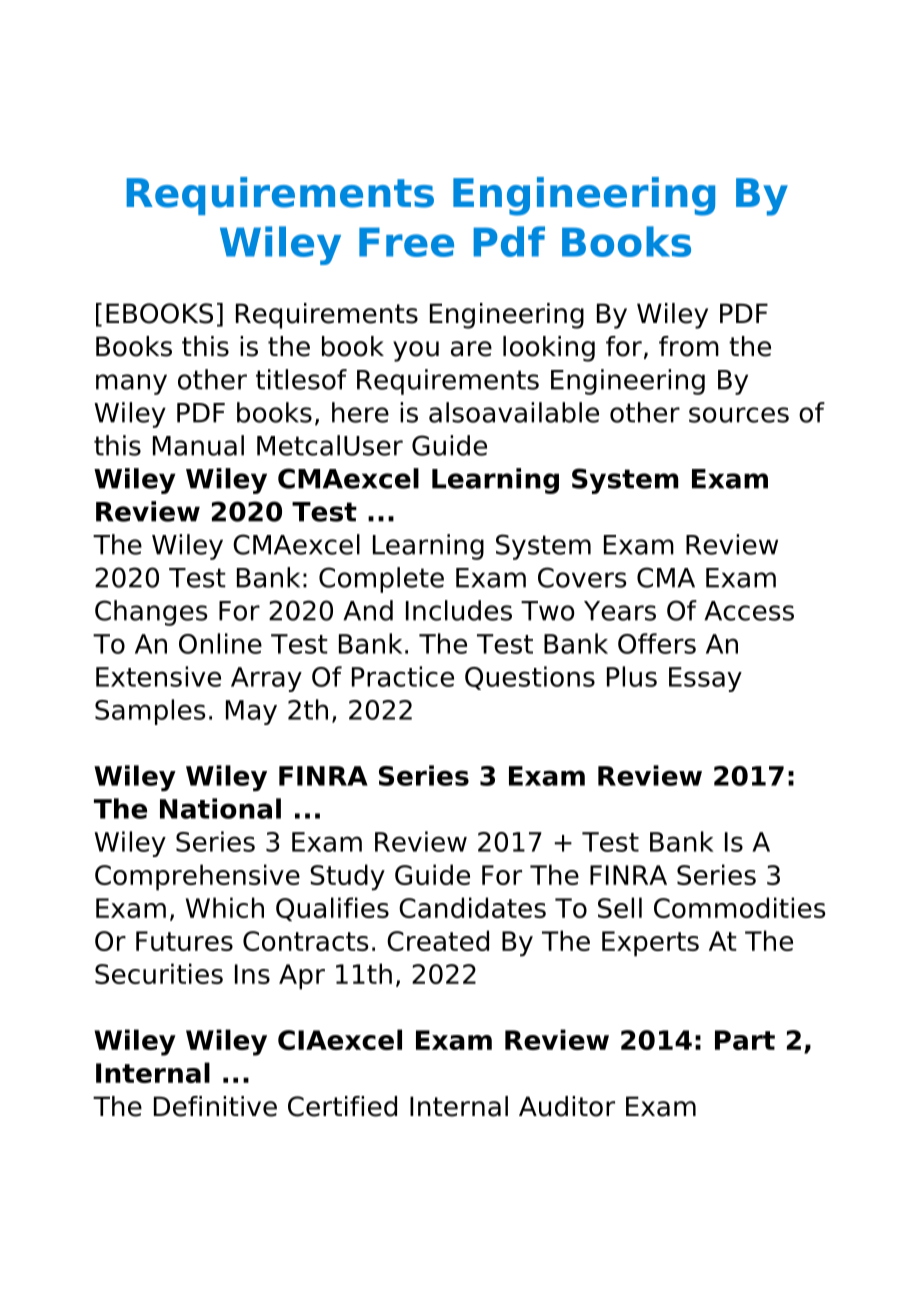 The height and width of the screenshot is (1311, 924). What do you see at coordinates (151, 613) in the screenshot?
I see `Changes` at bounding box center [151, 613].
